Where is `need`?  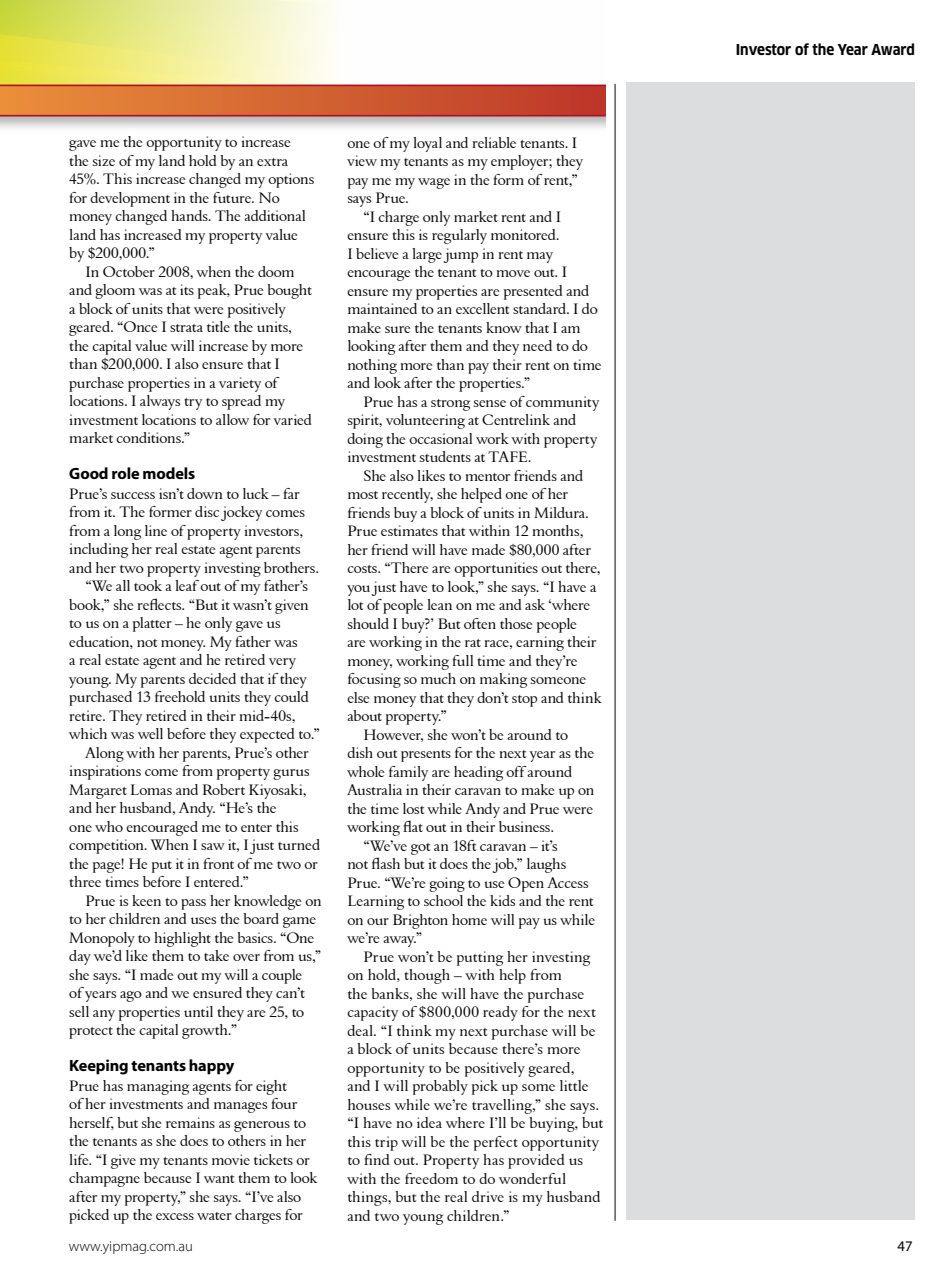
need is located at coordinates (537, 345).
